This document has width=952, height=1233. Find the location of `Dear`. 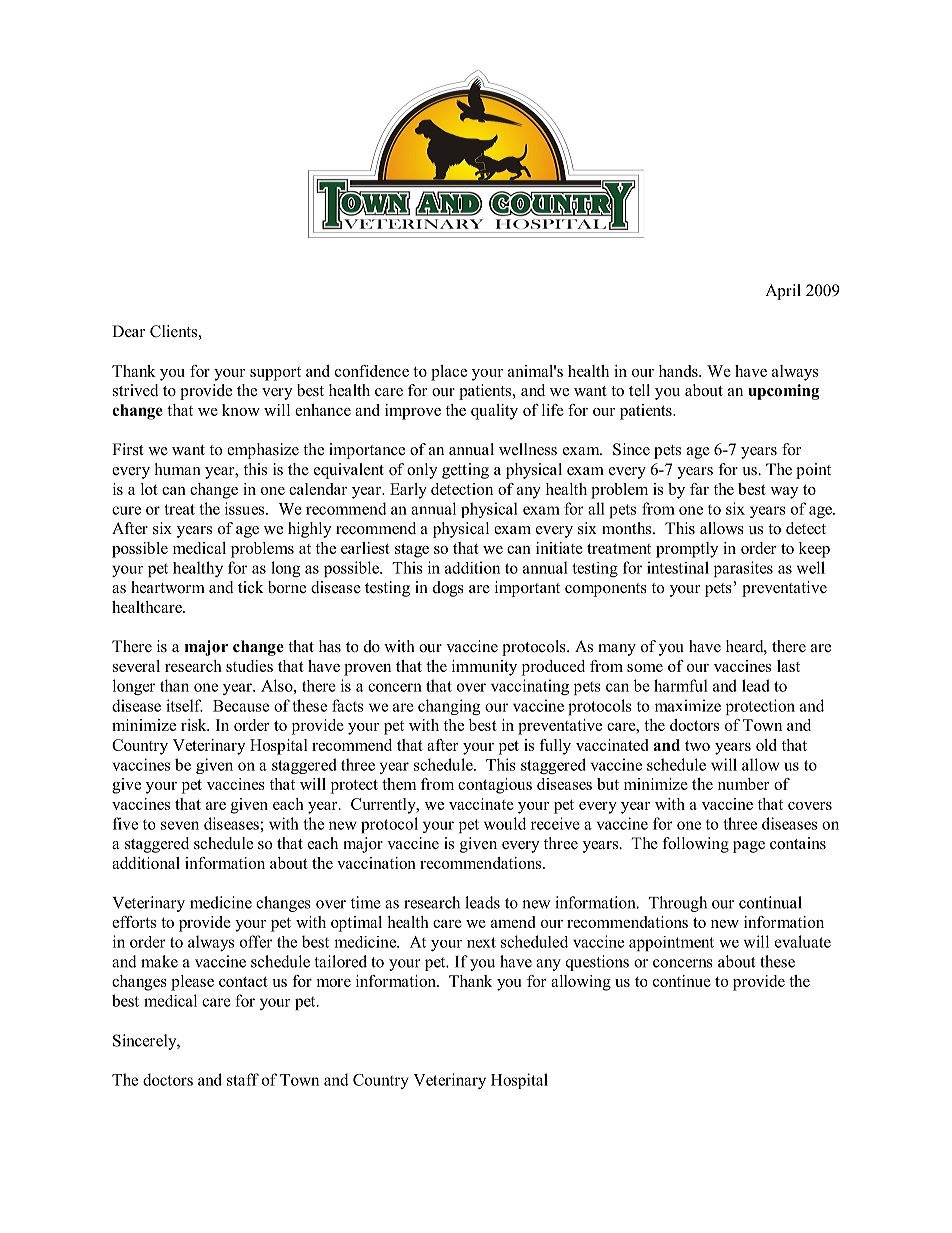

Dear is located at coordinates (128, 331).
